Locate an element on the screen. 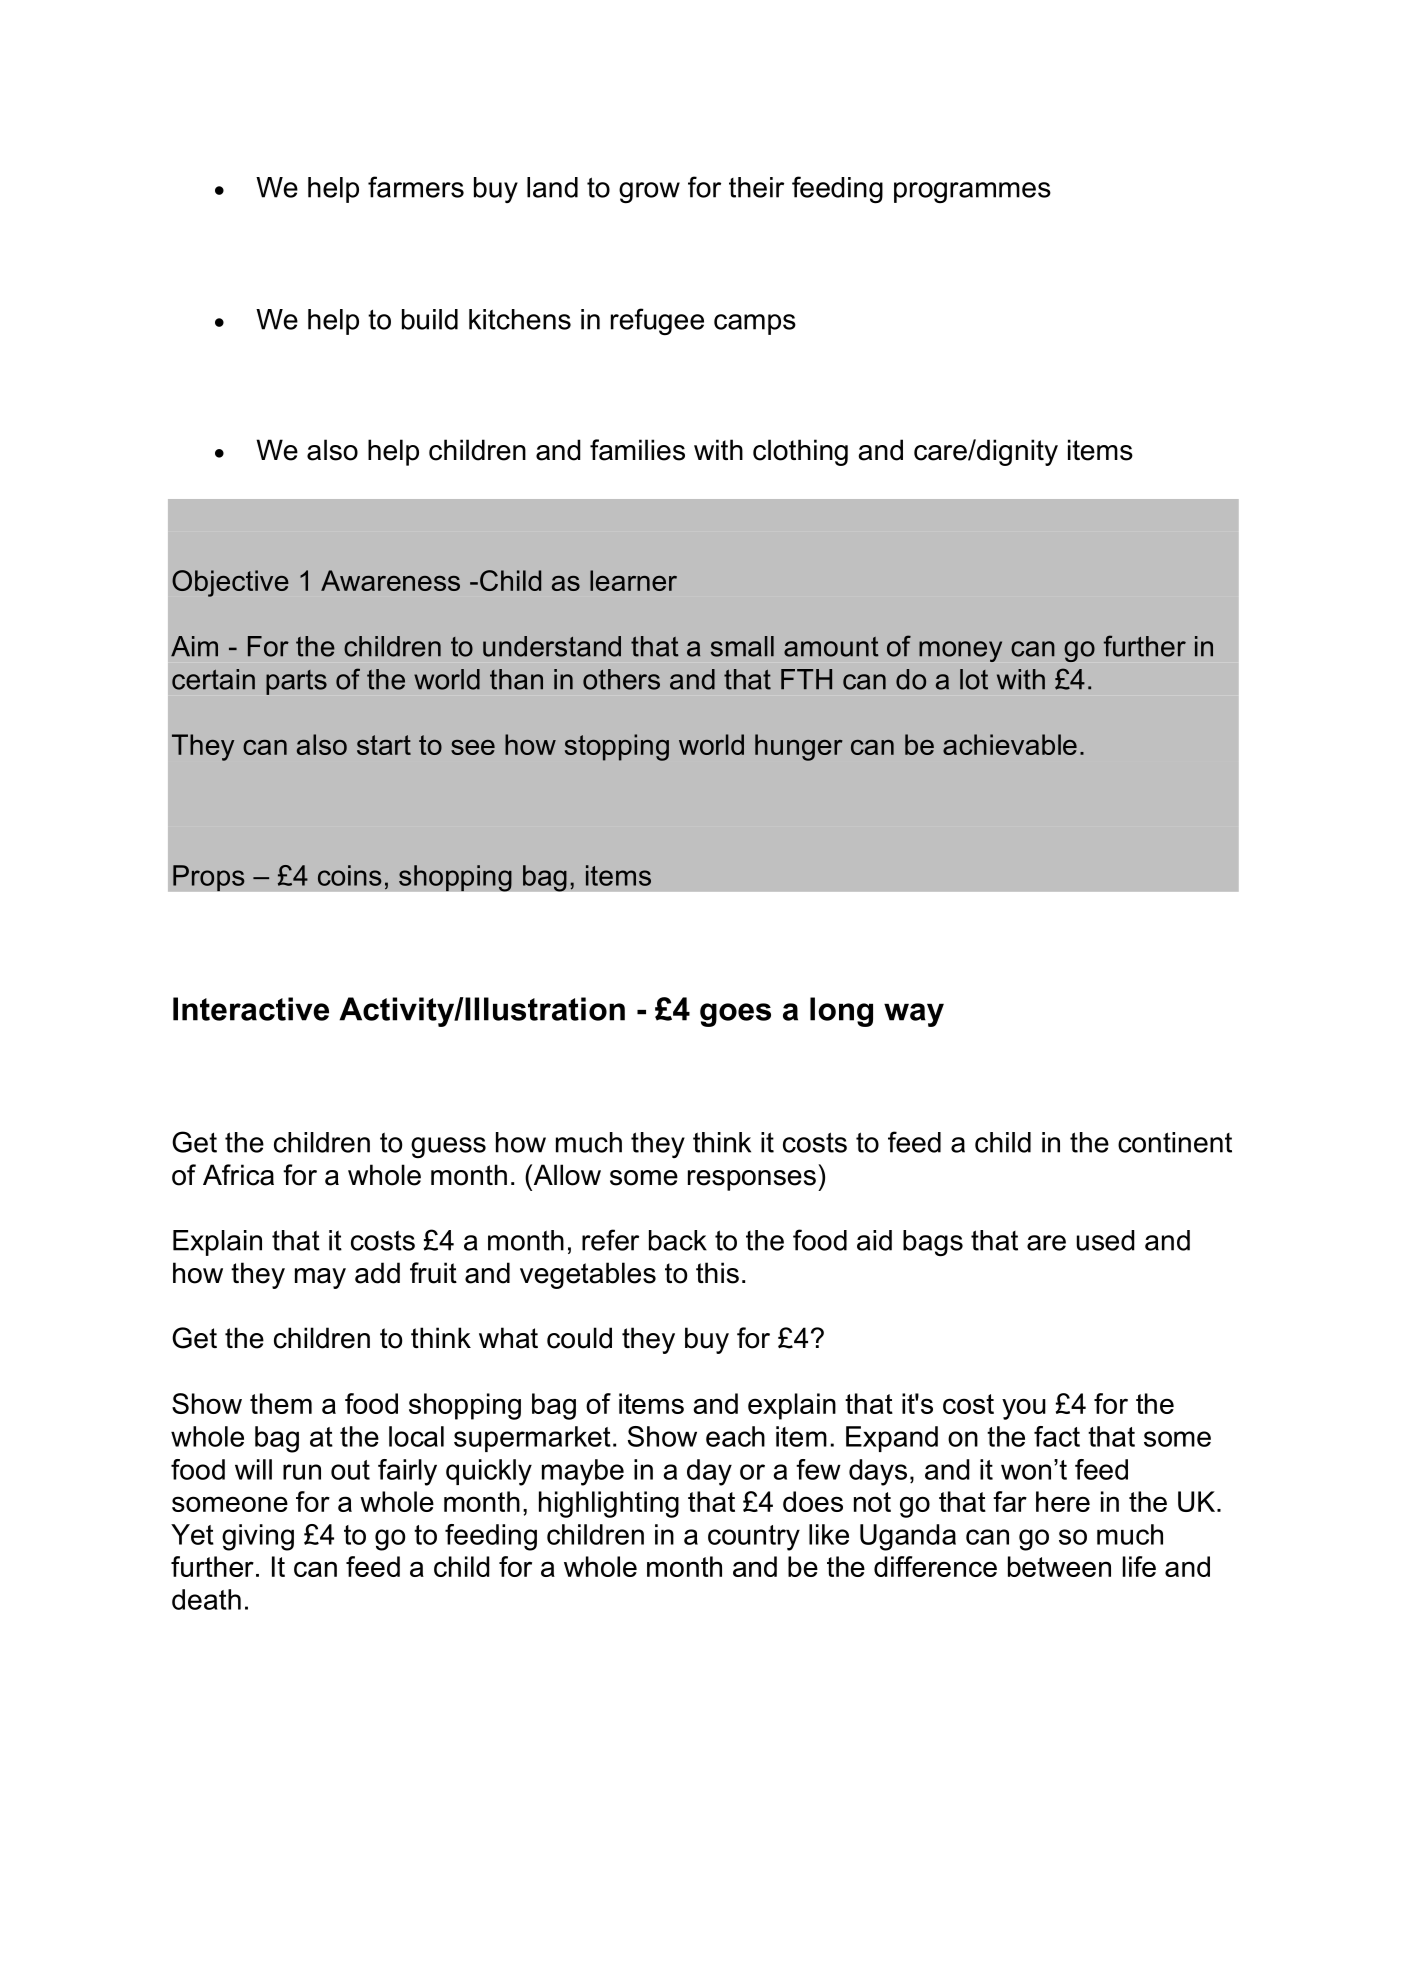  responses is located at coordinates (752, 1180).
